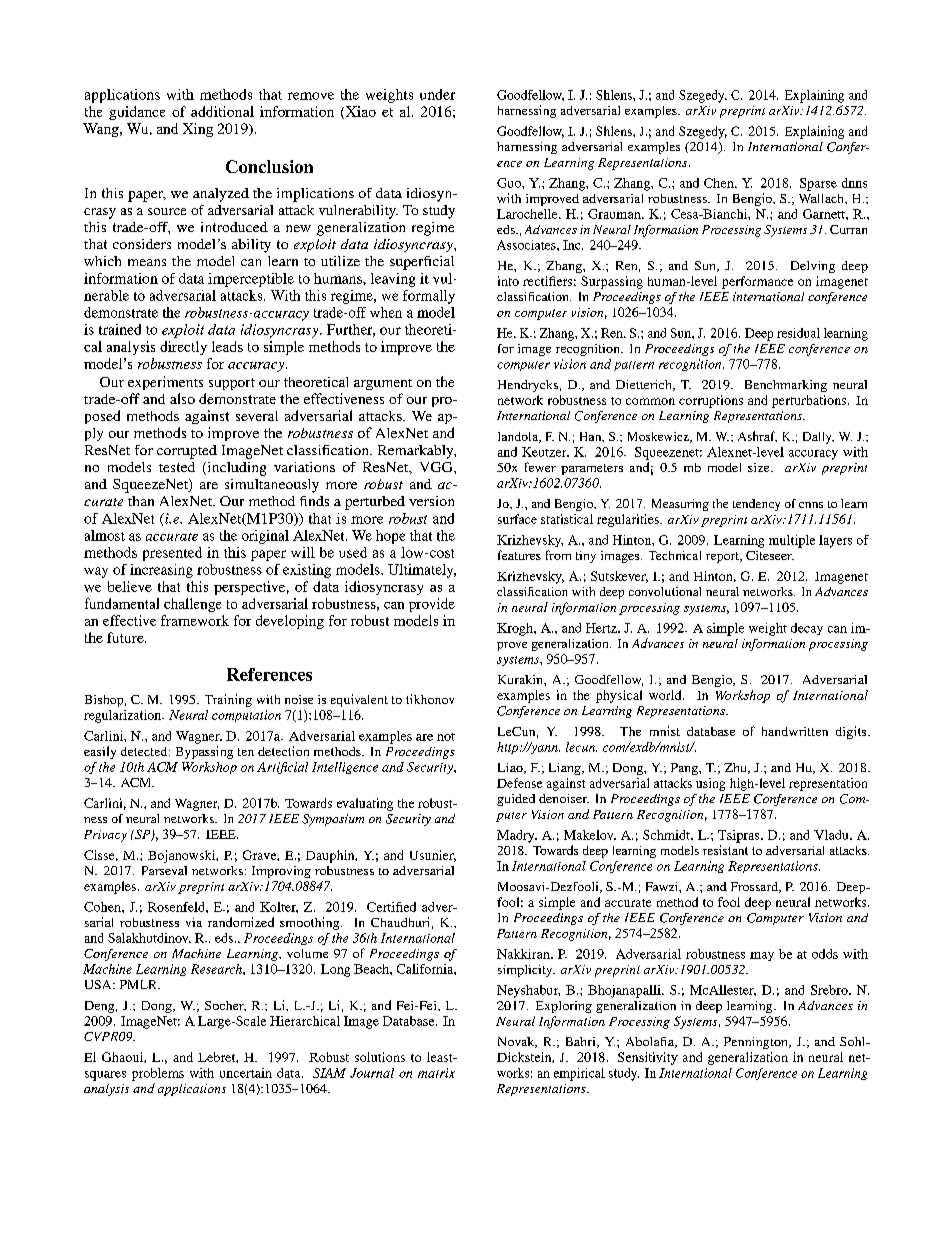 The height and width of the document is (1233, 952). I want to click on provide, so click(432, 605).
